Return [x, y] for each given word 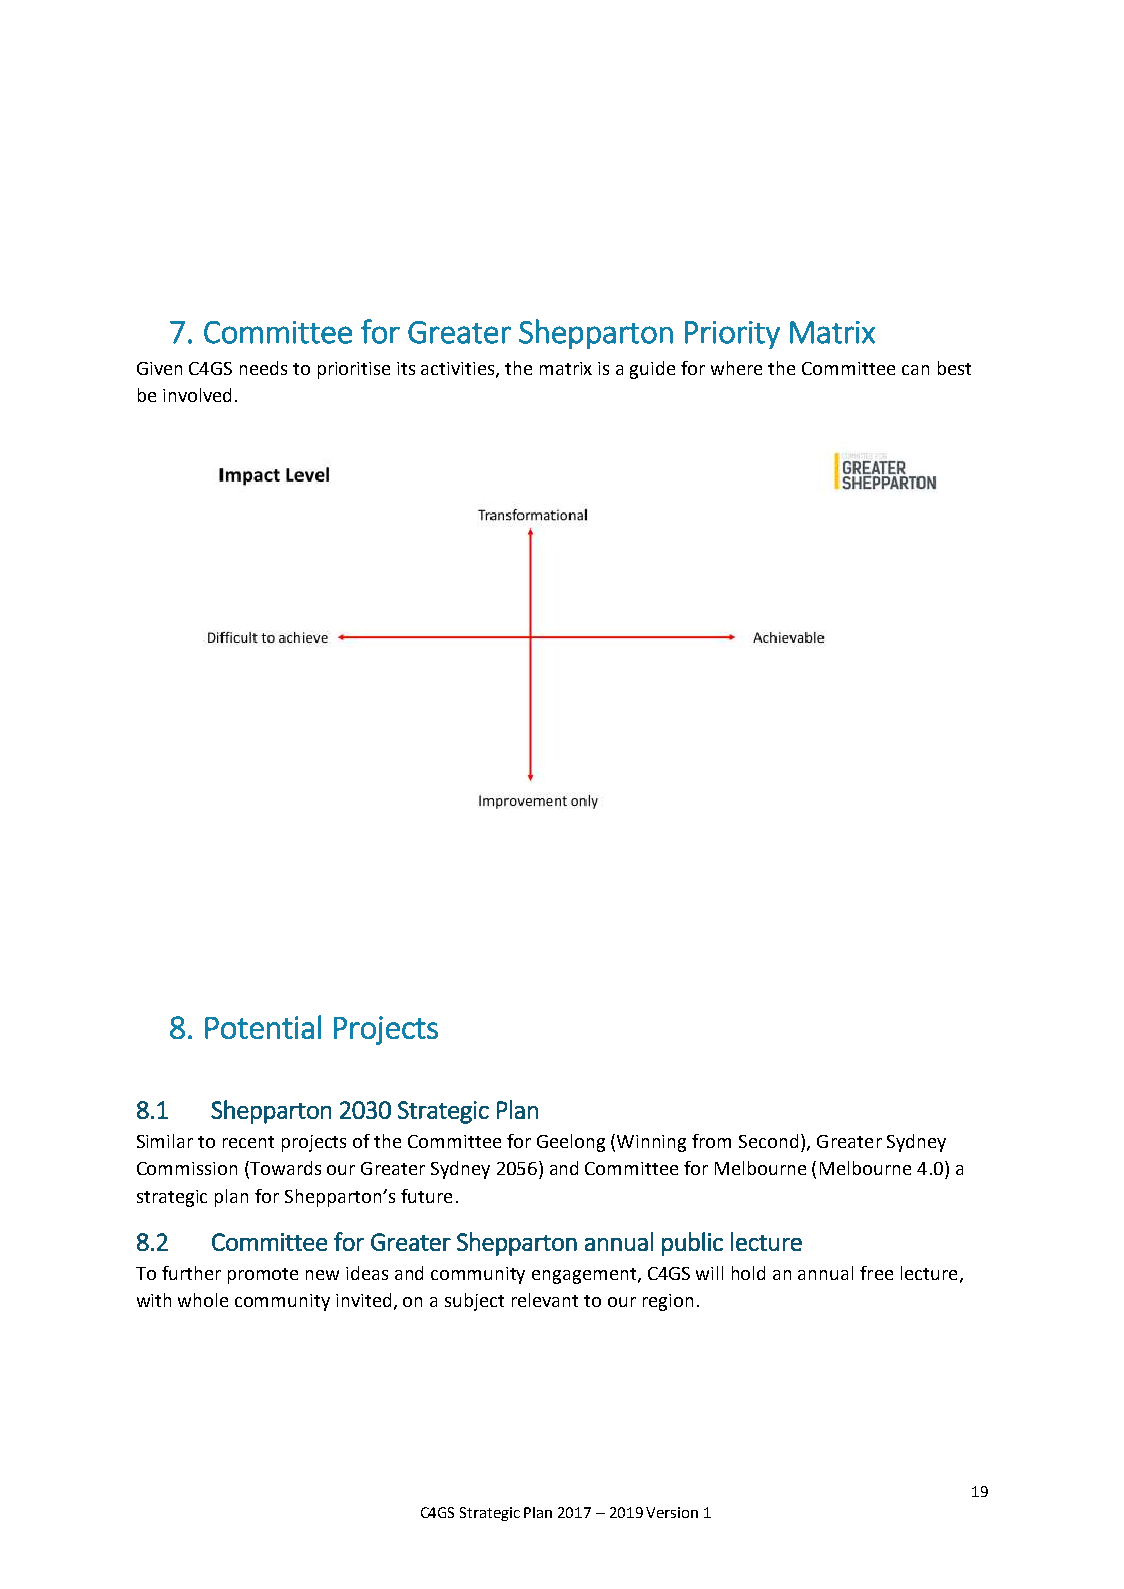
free [876, 1273]
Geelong [571, 1143]
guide [652, 370]
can [915, 370]
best [954, 368]
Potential [263, 1027]
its [406, 368]
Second [768, 1141]
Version [672, 1512]
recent [248, 1142]
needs [263, 368]
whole [203, 1300]
